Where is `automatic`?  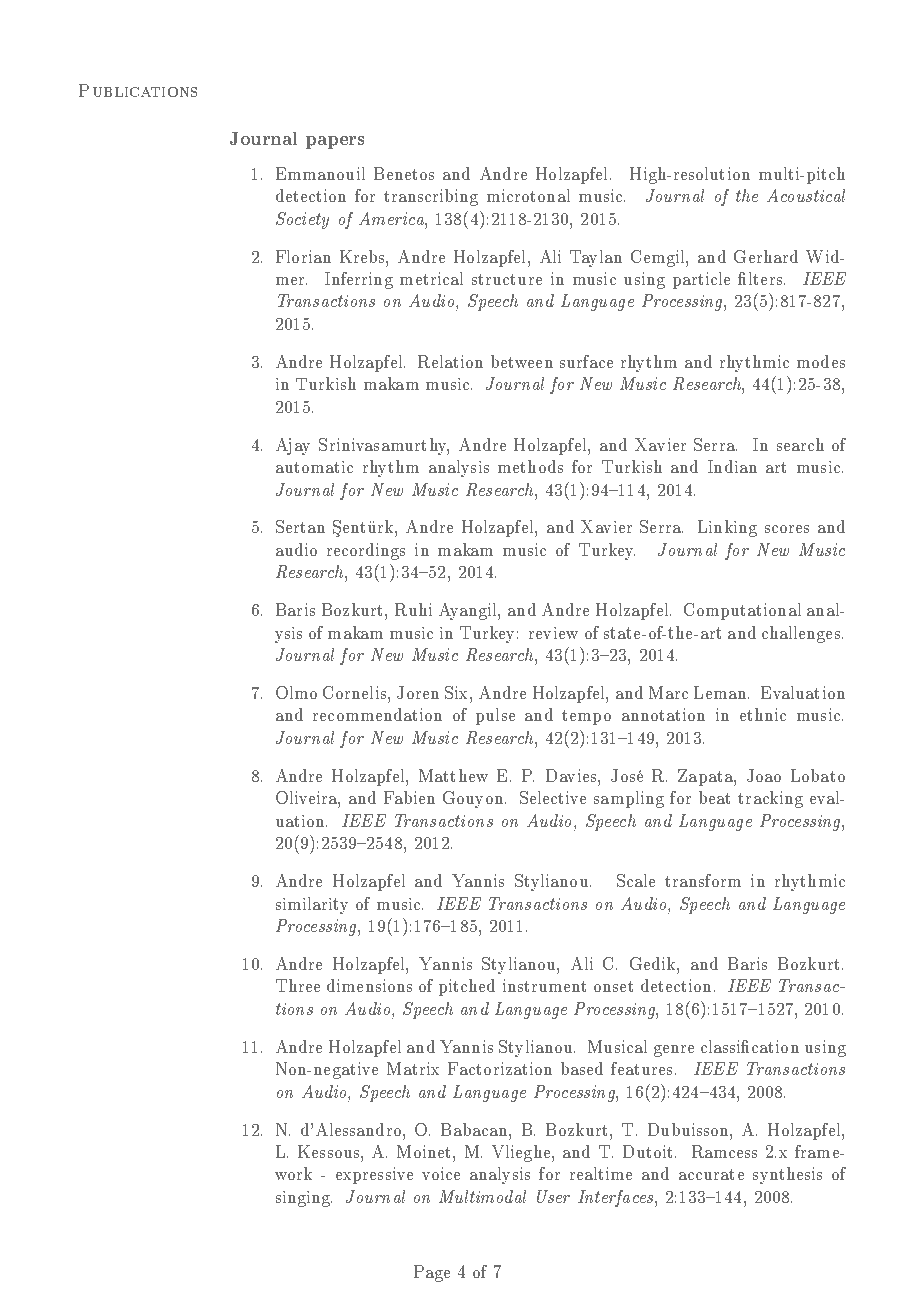 automatic is located at coordinates (314, 467).
